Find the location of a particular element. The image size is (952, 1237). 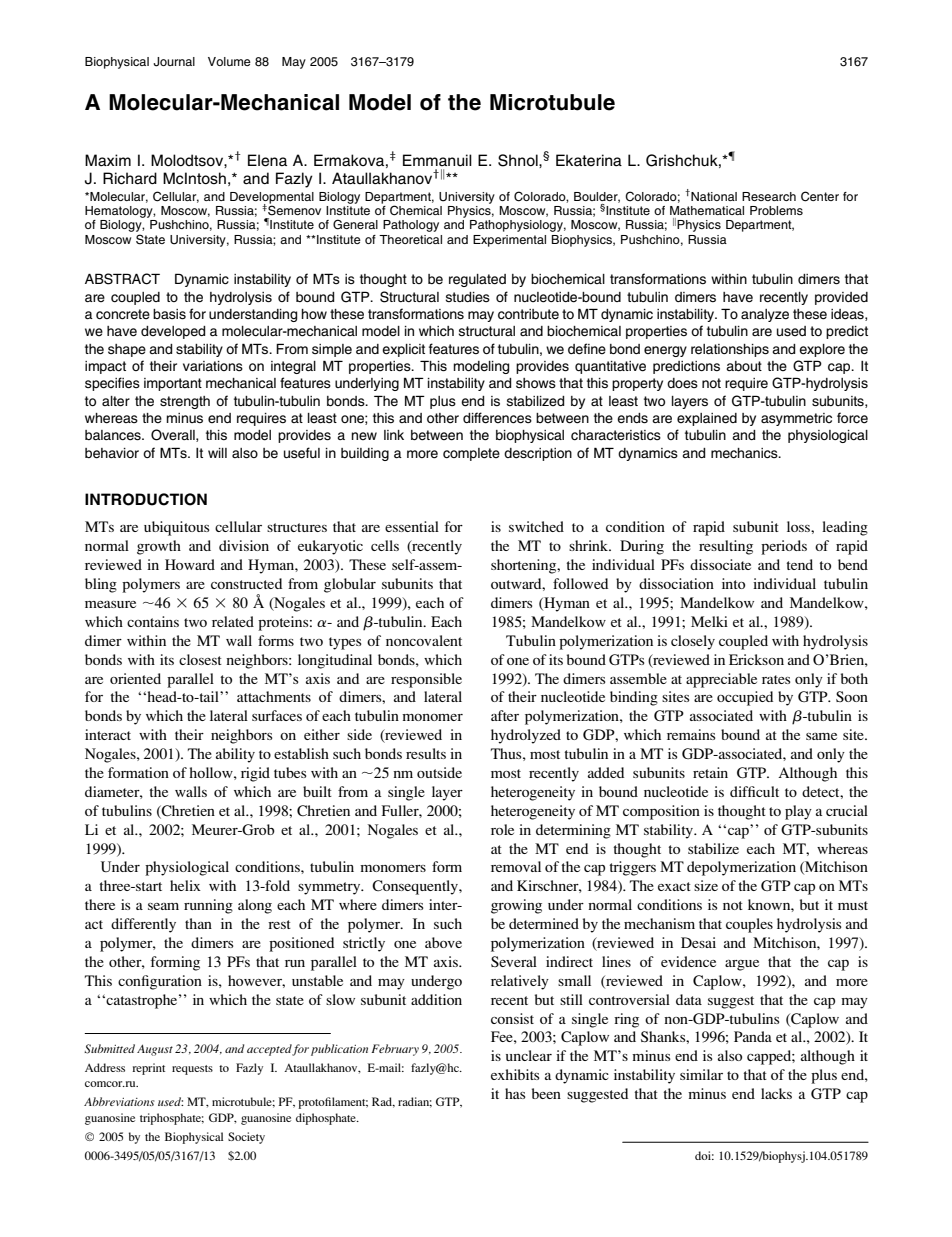

has is located at coordinates (515, 1093).
